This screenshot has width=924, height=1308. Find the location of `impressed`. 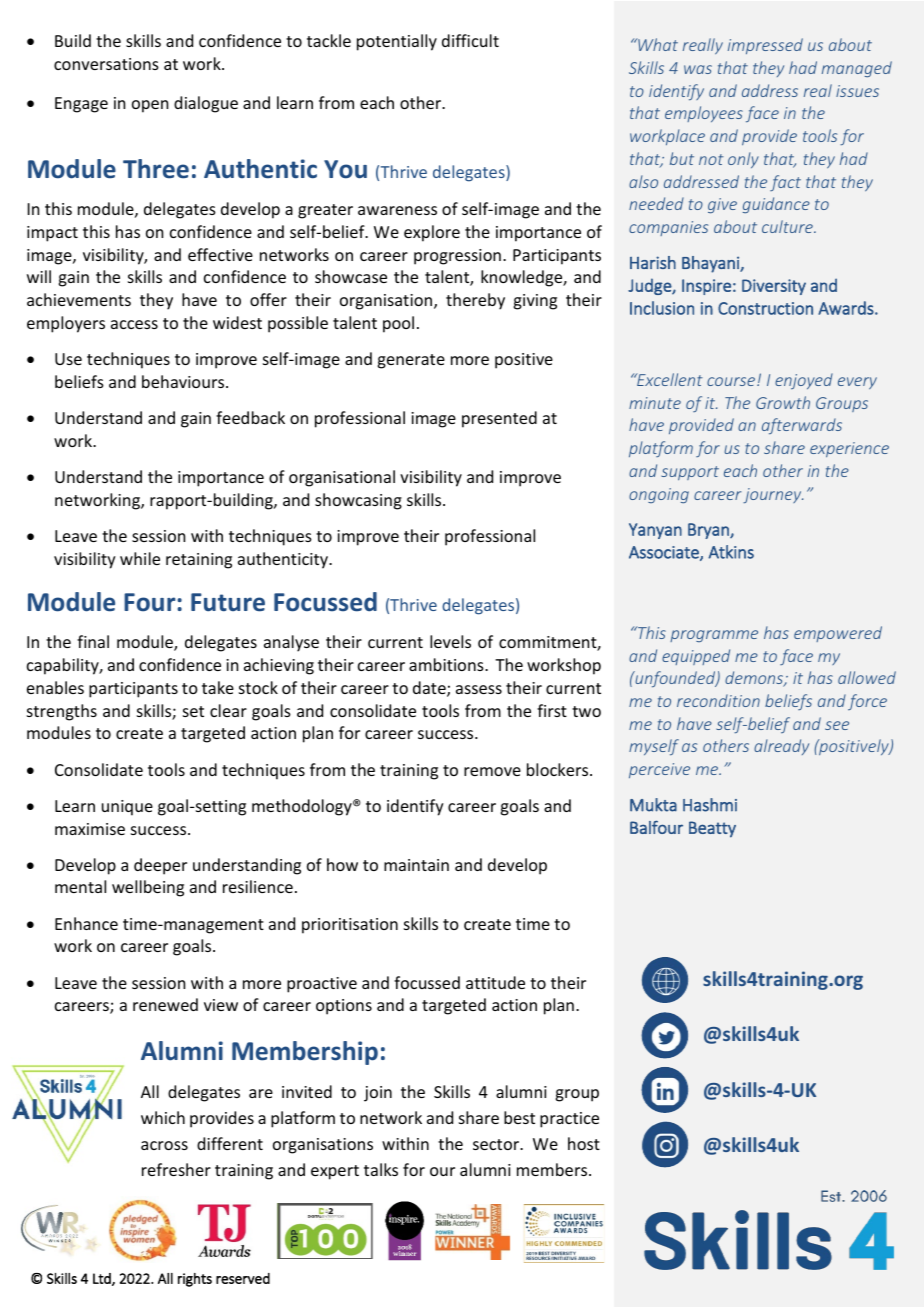

impressed is located at coordinates (765, 46).
